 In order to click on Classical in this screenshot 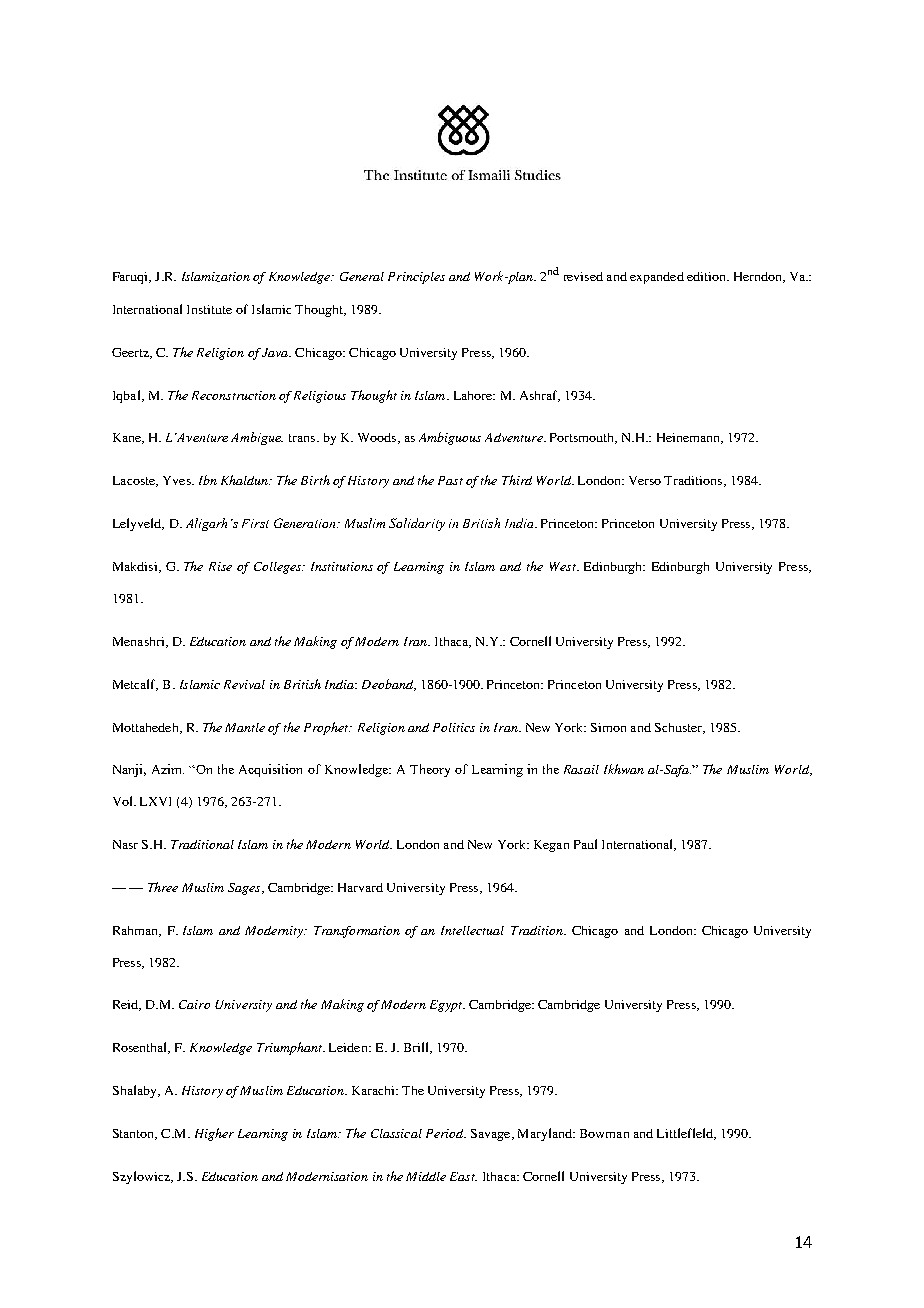, I will do `click(396, 1133)`.
